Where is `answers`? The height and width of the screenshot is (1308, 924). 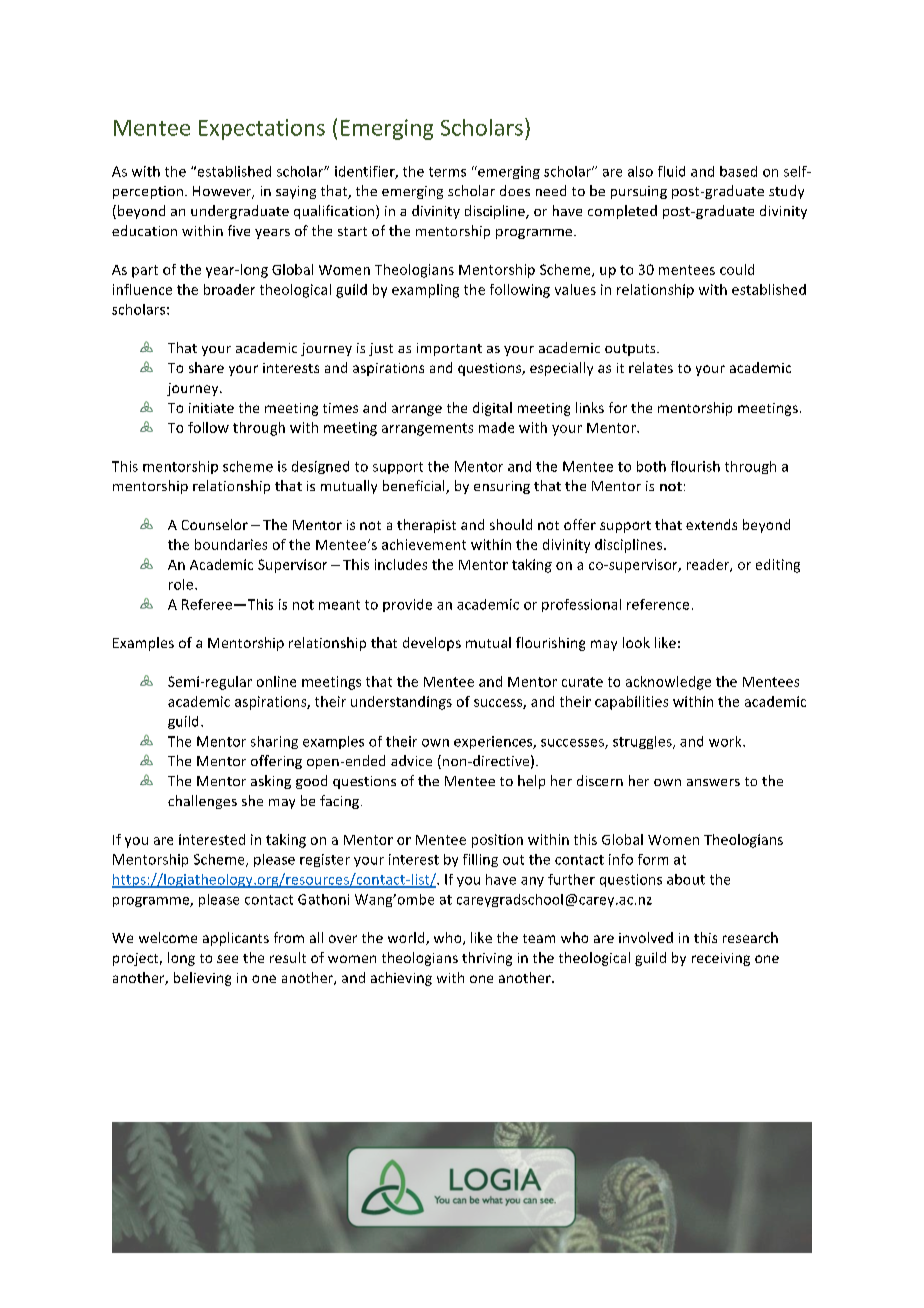
answers is located at coordinates (713, 782).
